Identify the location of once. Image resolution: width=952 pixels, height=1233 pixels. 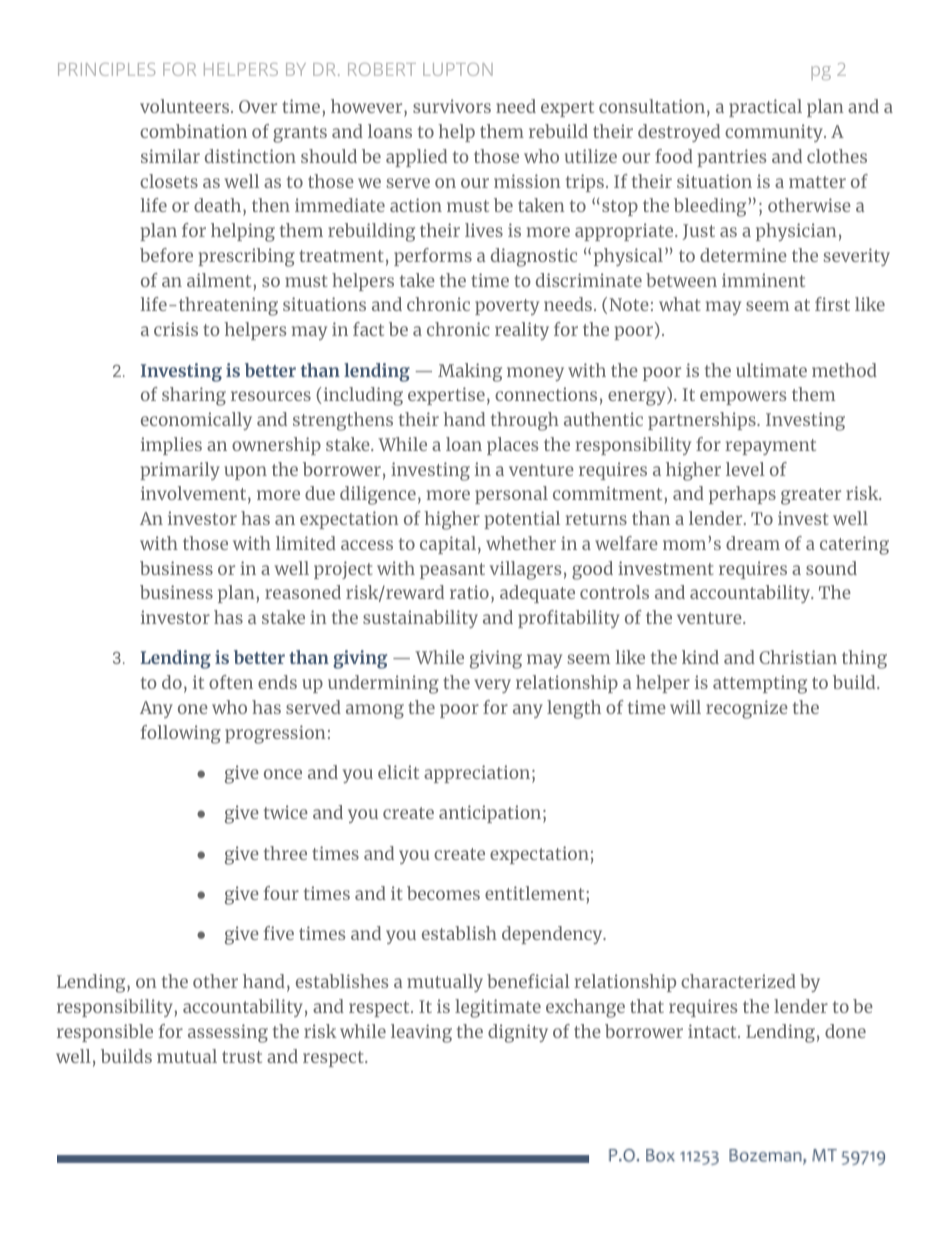
(283, 774).
